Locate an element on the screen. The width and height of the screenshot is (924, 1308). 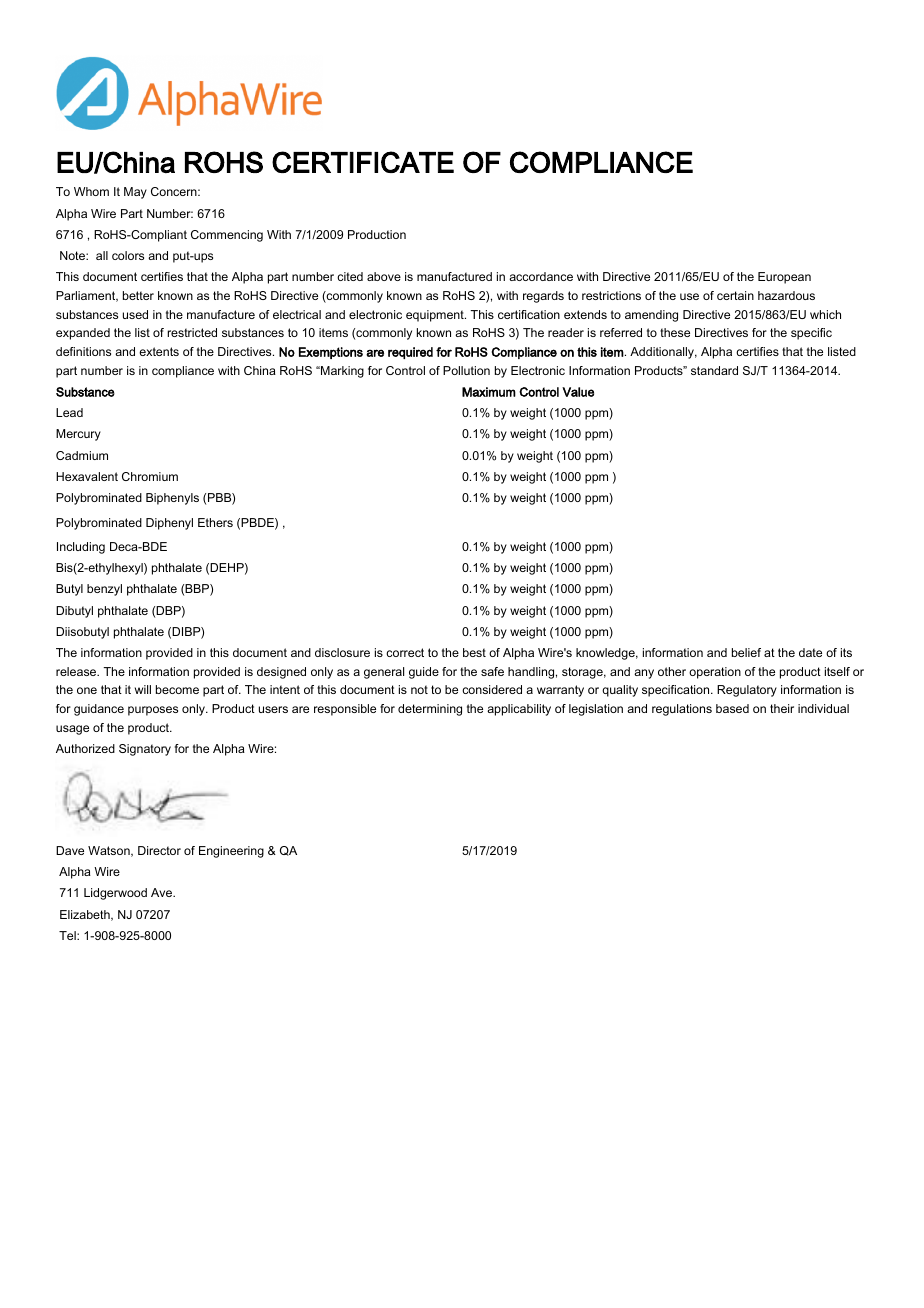
Elizabeth is located at coordinates (86, 915).
